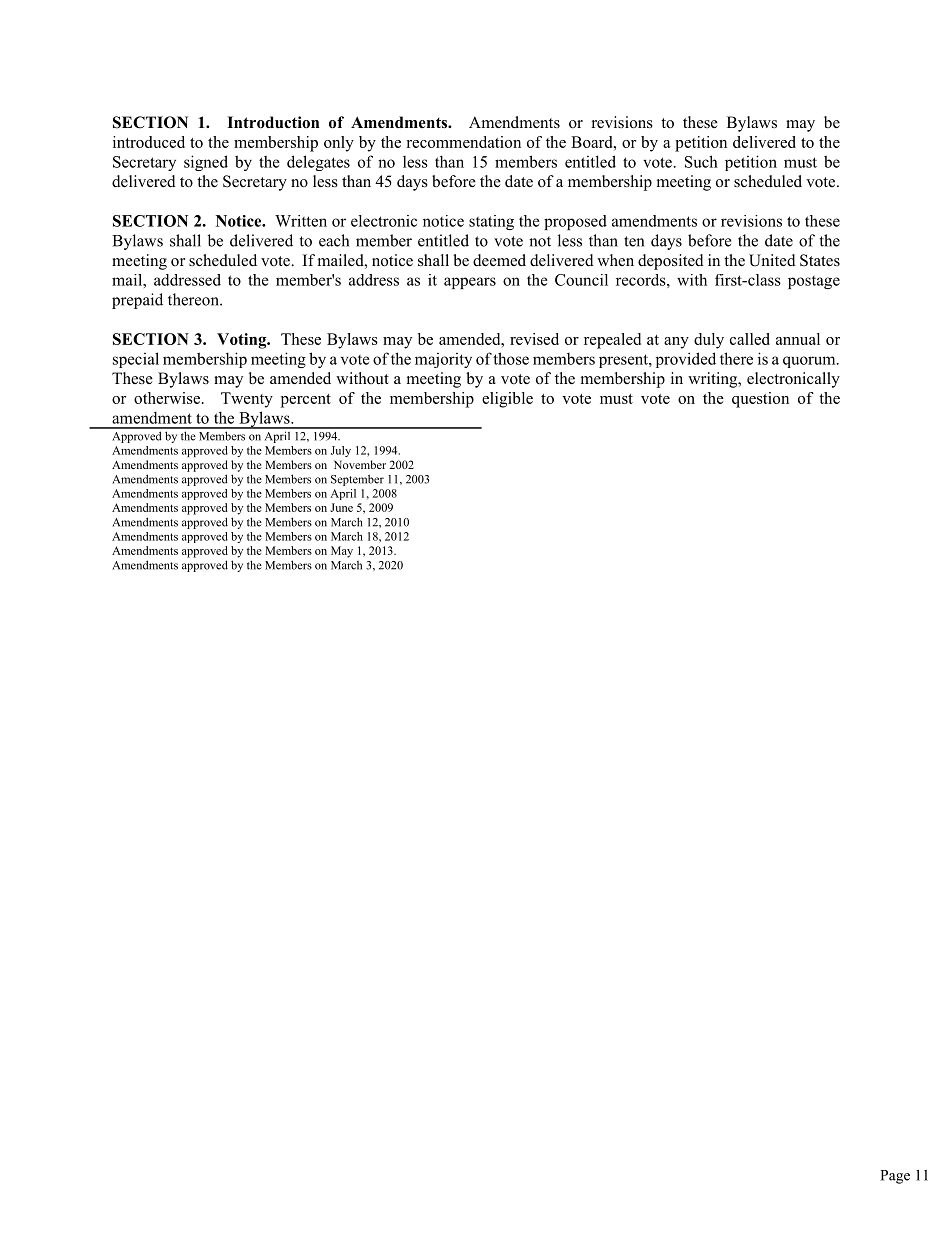 This screenshot has width=952, height=1233. Describe the element at coordinates (341, 507) in the screenshot. I see `June` at that location.
